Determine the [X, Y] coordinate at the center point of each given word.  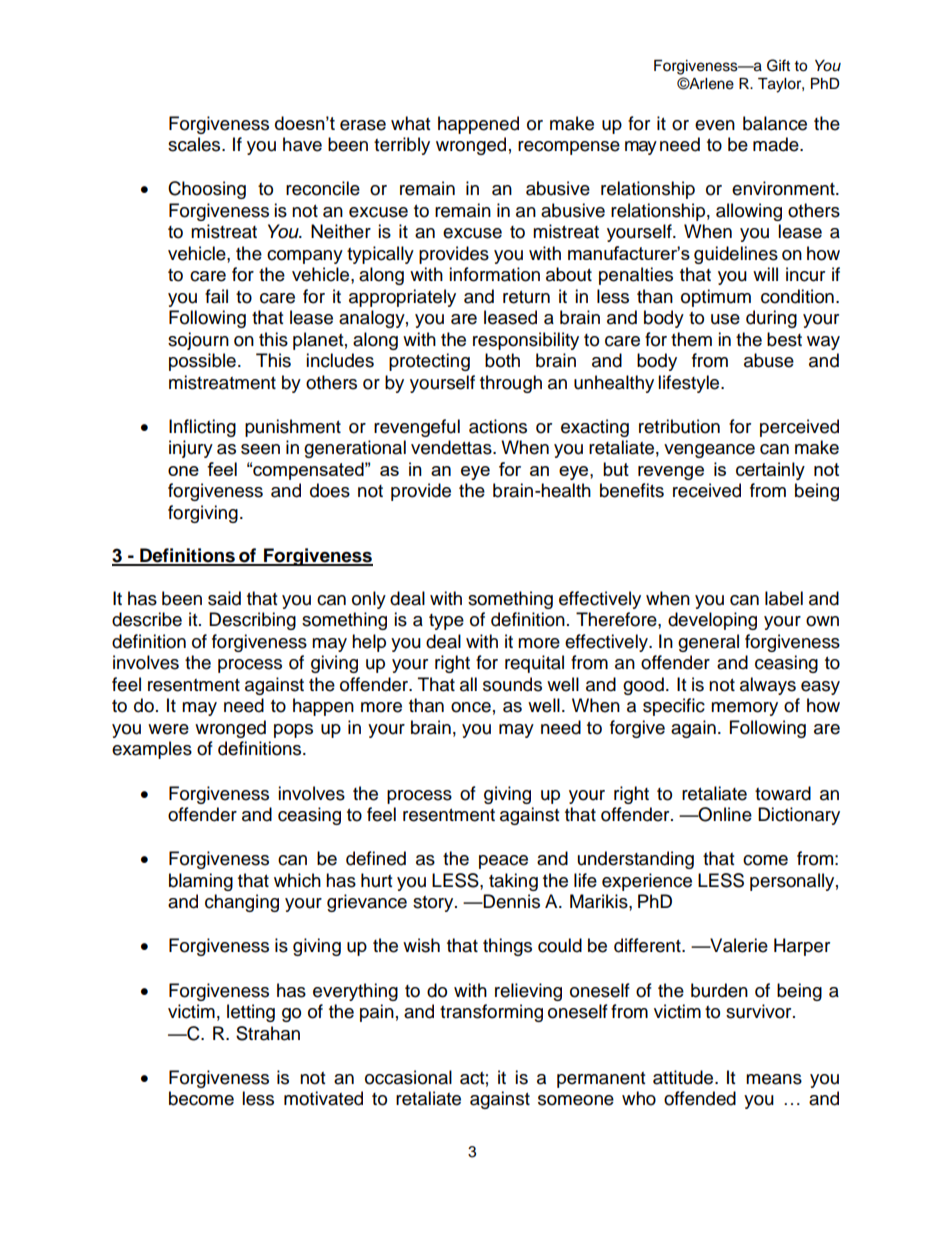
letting [251, 1013]
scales [195, 144]
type [446, 622]
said [224, 598]
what [410, 123]
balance [775, 123]
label [784, 598]
